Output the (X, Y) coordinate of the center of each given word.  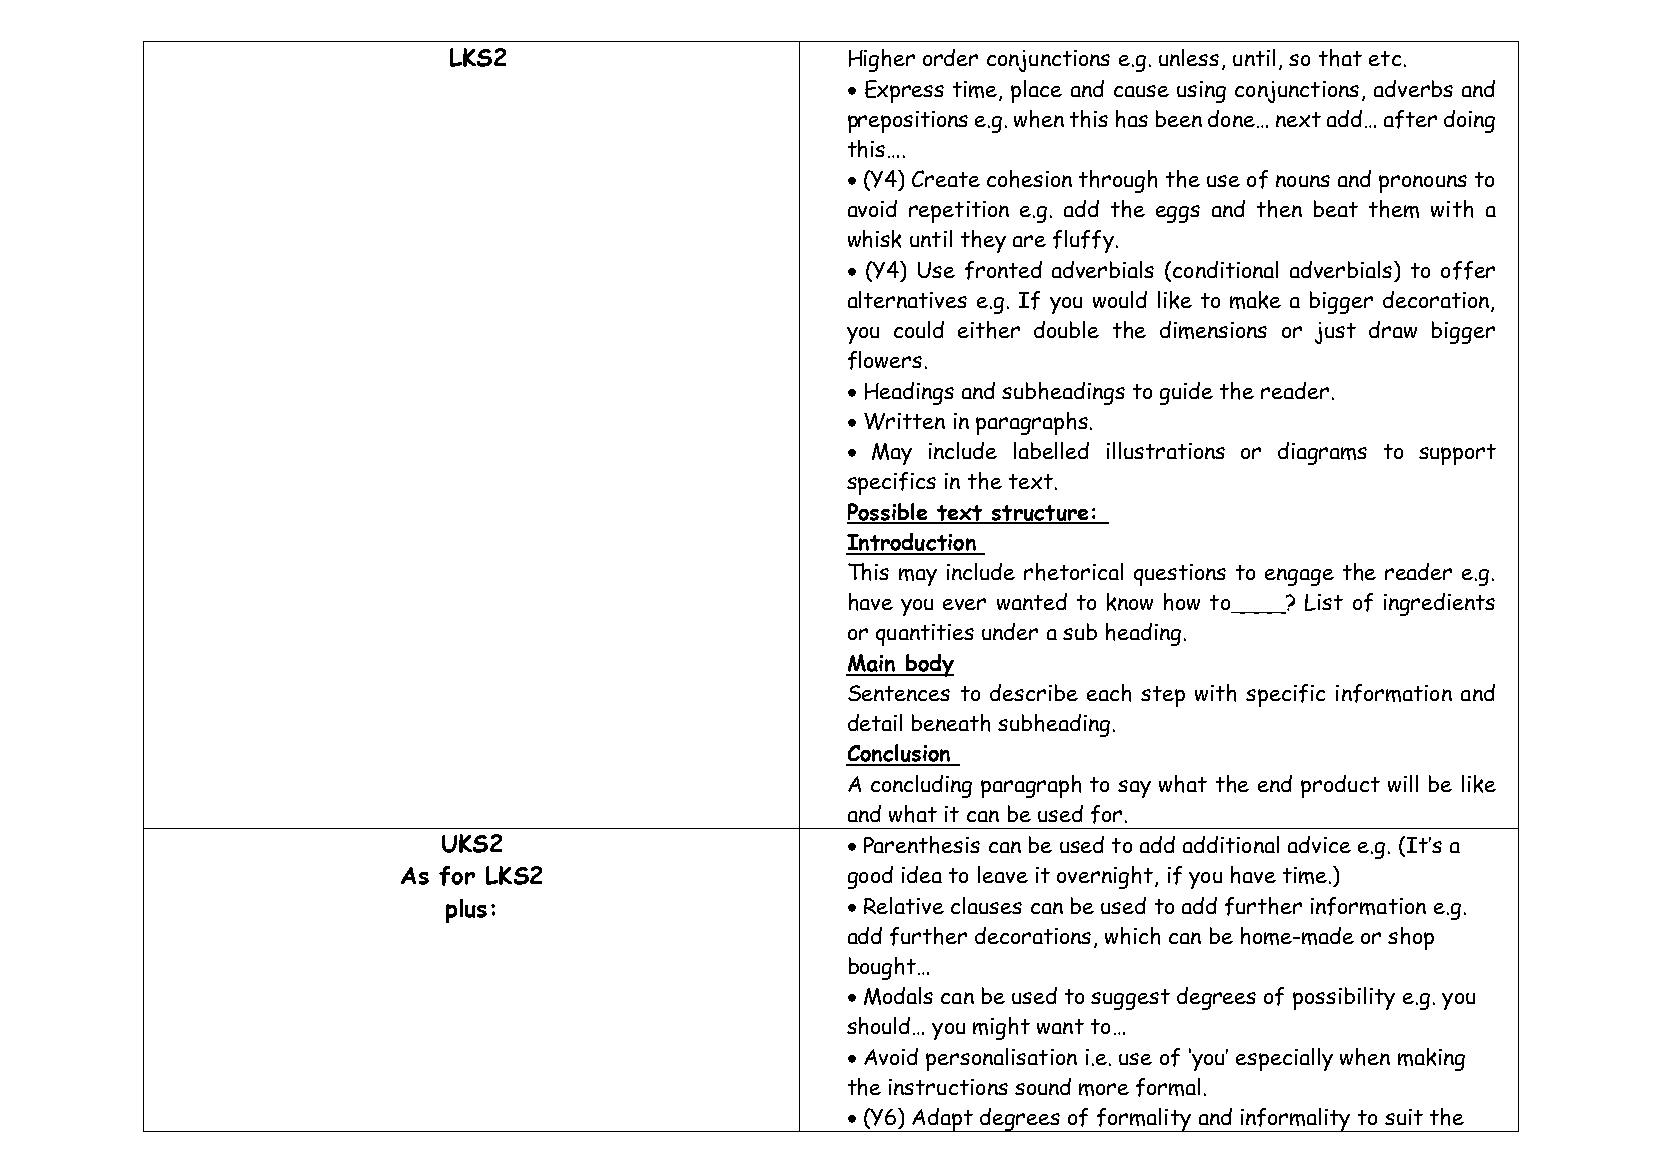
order (950, 57)
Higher (882, 60)
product (1340, 786)
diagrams (1322, 453)
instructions (948, 1087)
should (878, 1026)
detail (875, 722)
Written (904, 421)
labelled (1051, 450)
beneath (951, 723)
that (1340, 58)
